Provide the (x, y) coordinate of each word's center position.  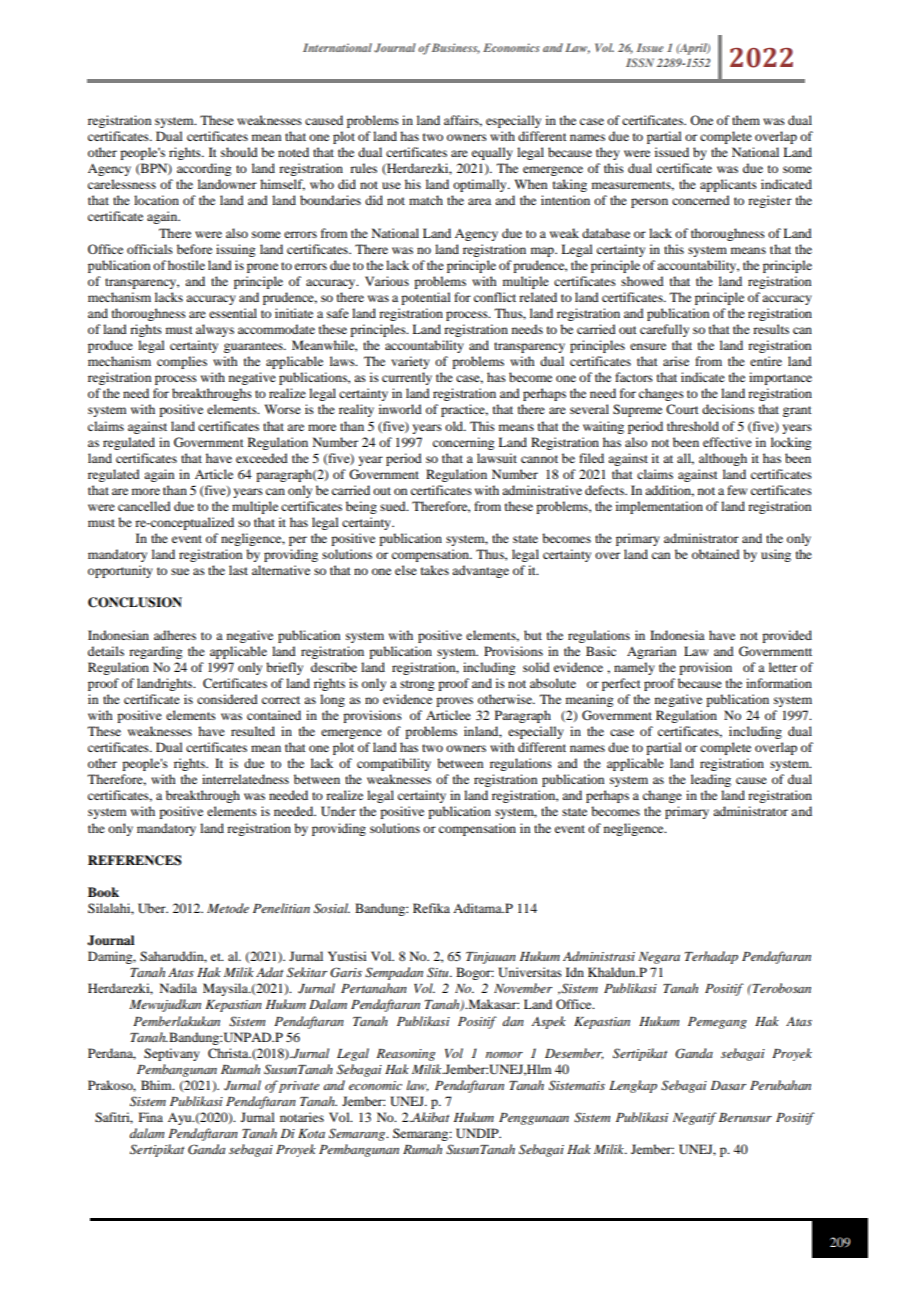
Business (456, 48)
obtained (716, 554)
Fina (151, 1117)
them (746, 120)
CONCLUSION (135, 602)
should (239, 152)
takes (435, 570)
